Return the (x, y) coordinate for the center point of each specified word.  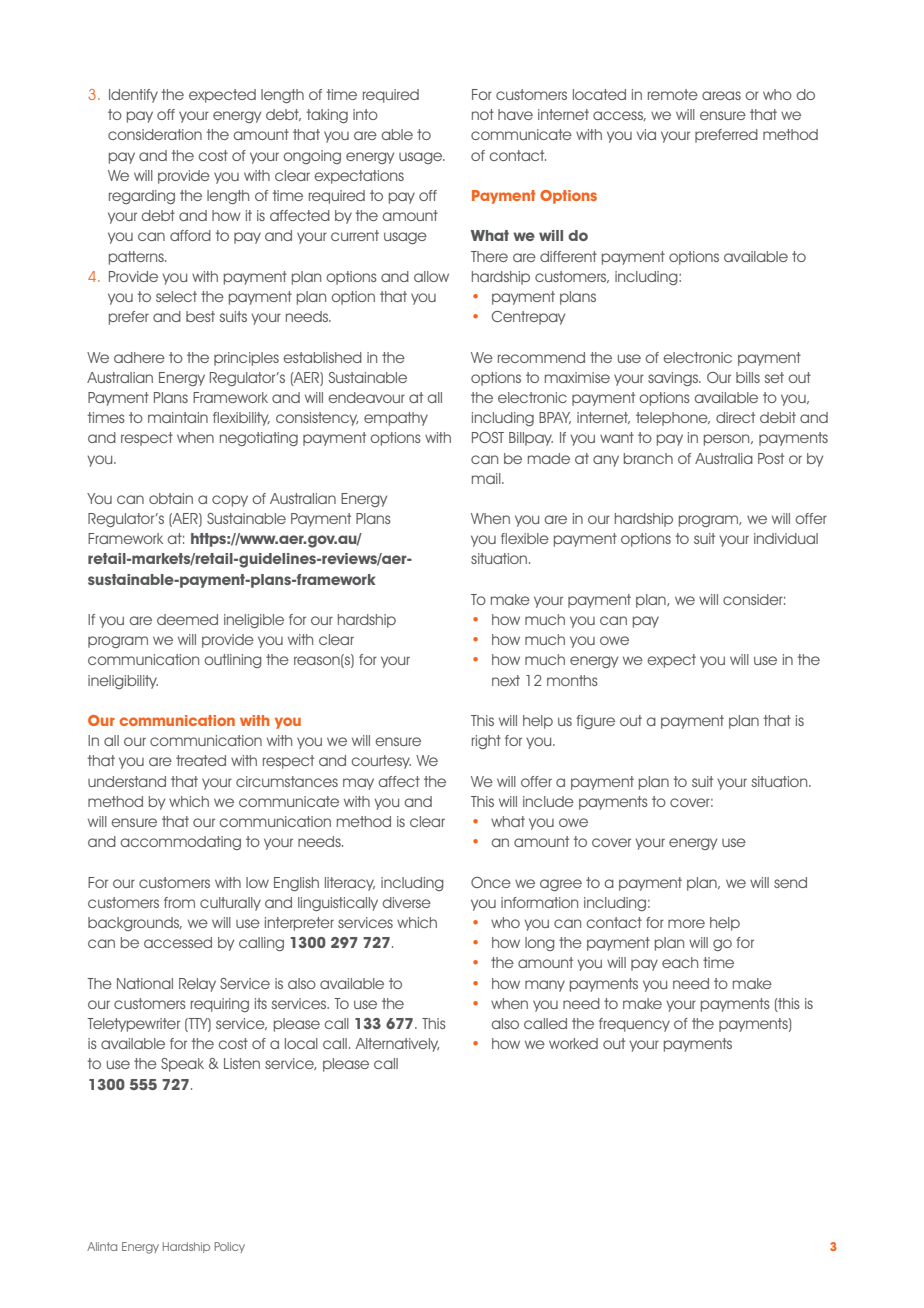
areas (721, 95)
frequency (634, 1025)
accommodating (181, 843)
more (686, 923)
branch (648, 458)
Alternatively (397, 1045)
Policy (229, 1247)
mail (487, 478)
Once (491, 882)
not (483, 114)
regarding (142, 197)
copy (230, 501)
